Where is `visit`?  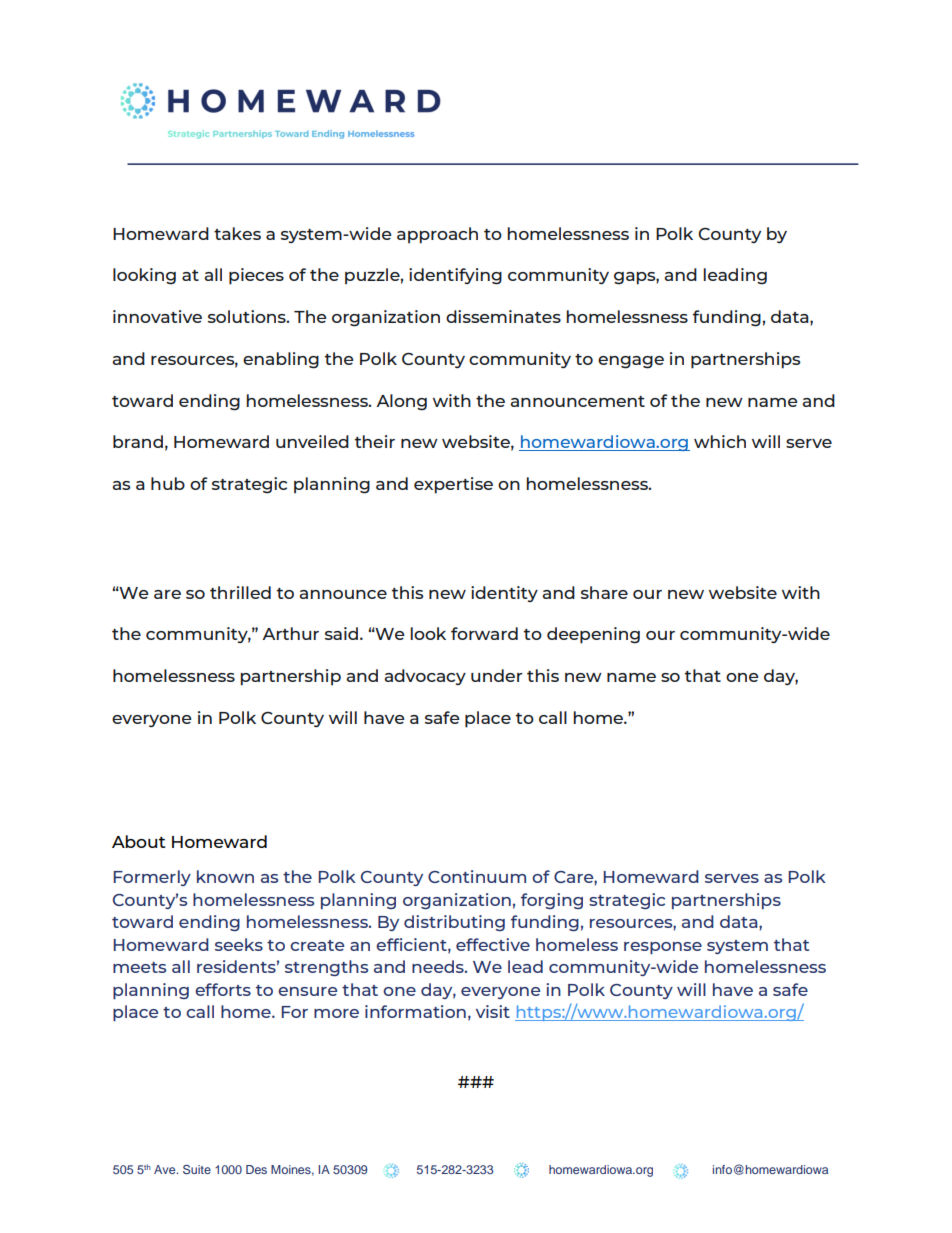
visit is located at coordinates (493, 1011).
